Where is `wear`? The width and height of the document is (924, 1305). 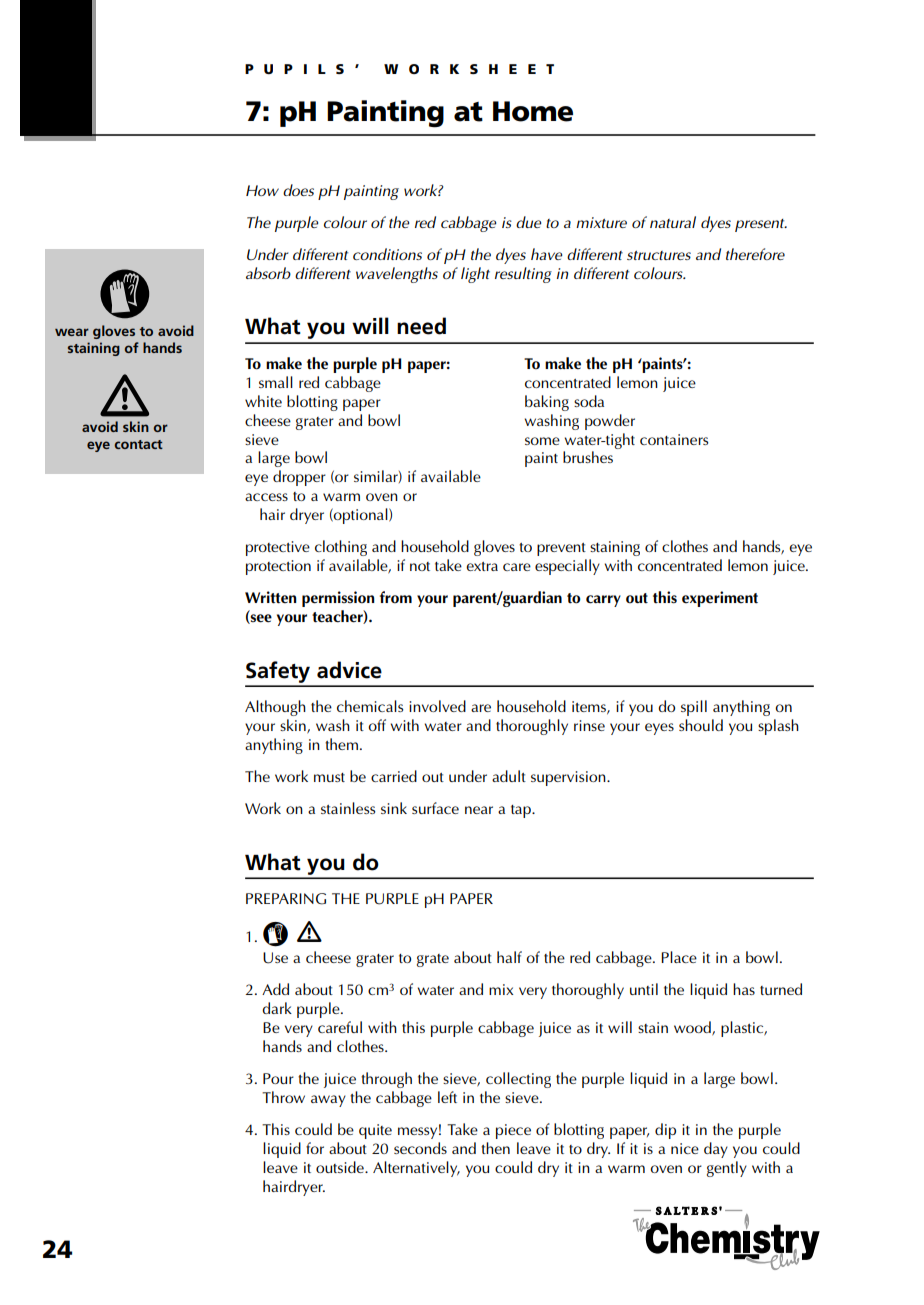 wear is located at coordinates (72, 332).
